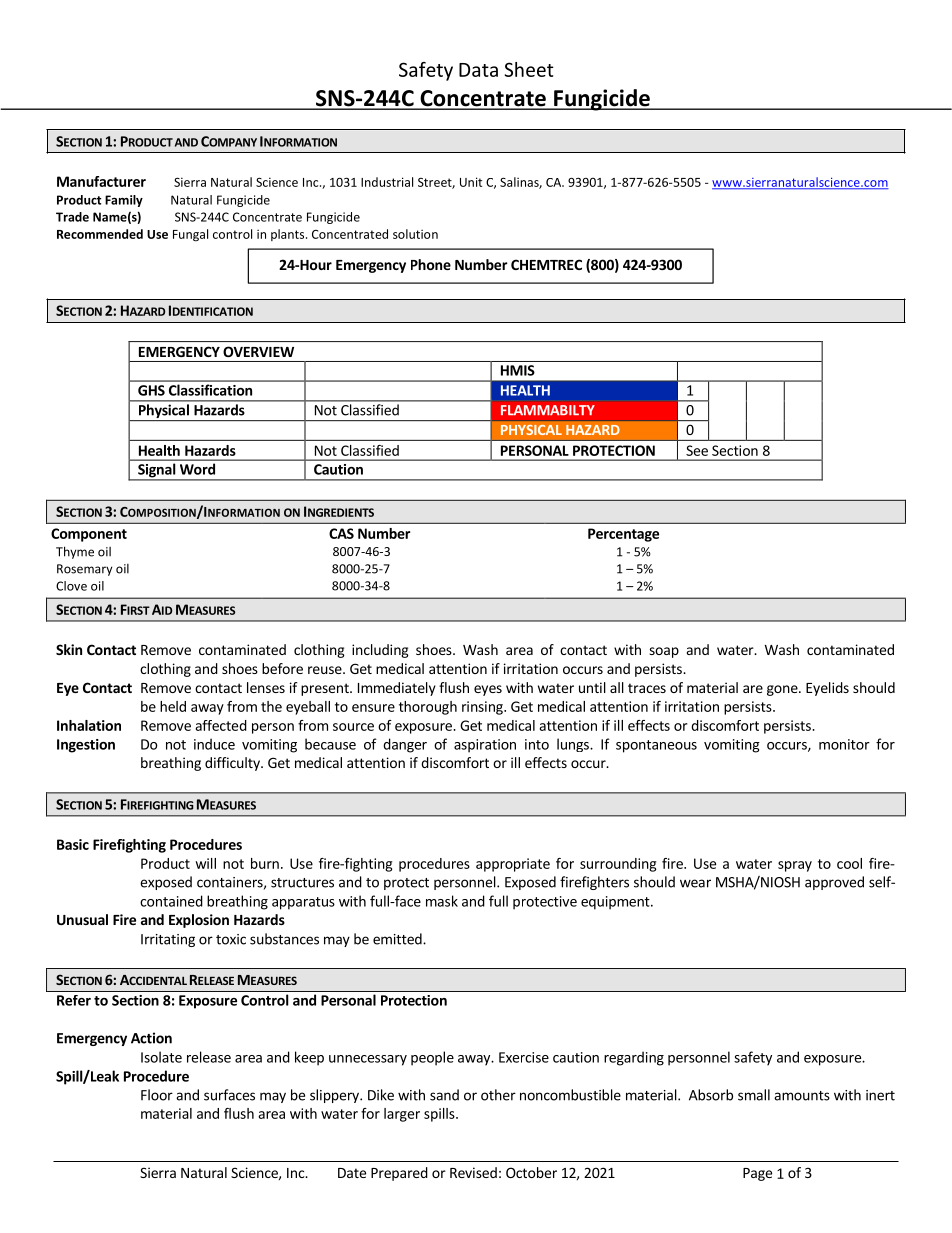 This screenshot has height=1233, width=952. What do you see at coordinates (157, 1095) in the screenshot?
I see `Floor` at bounding box center [157, 1095].
